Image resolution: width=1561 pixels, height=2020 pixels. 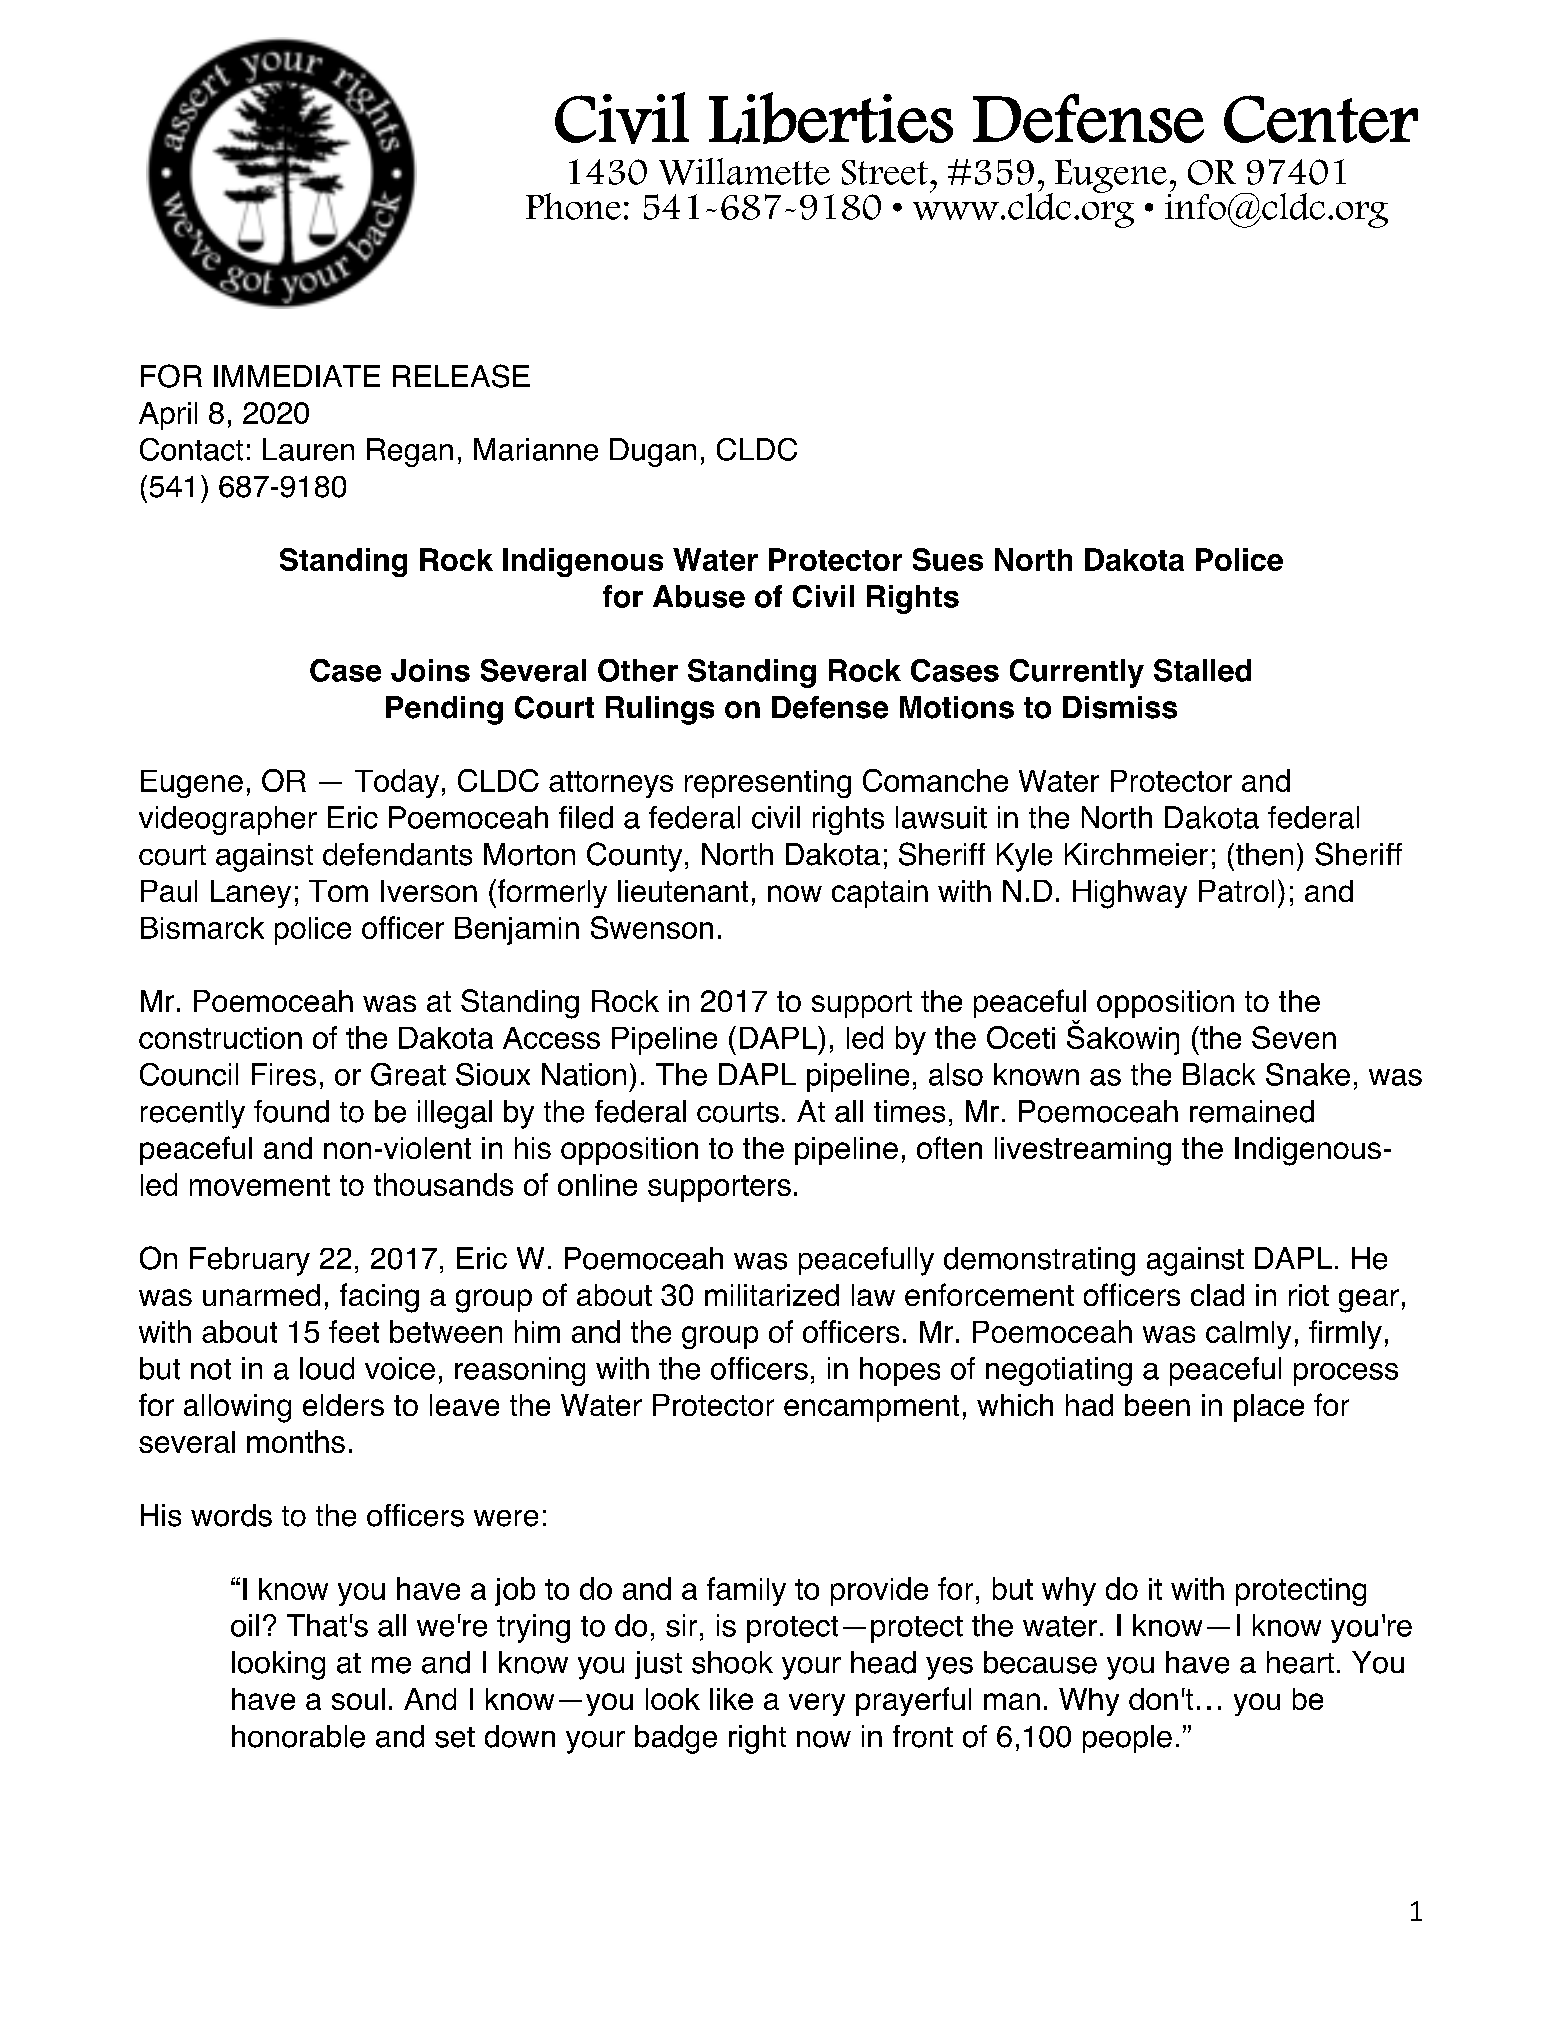 I want to click on Center, so click(x=1321, y=119).
